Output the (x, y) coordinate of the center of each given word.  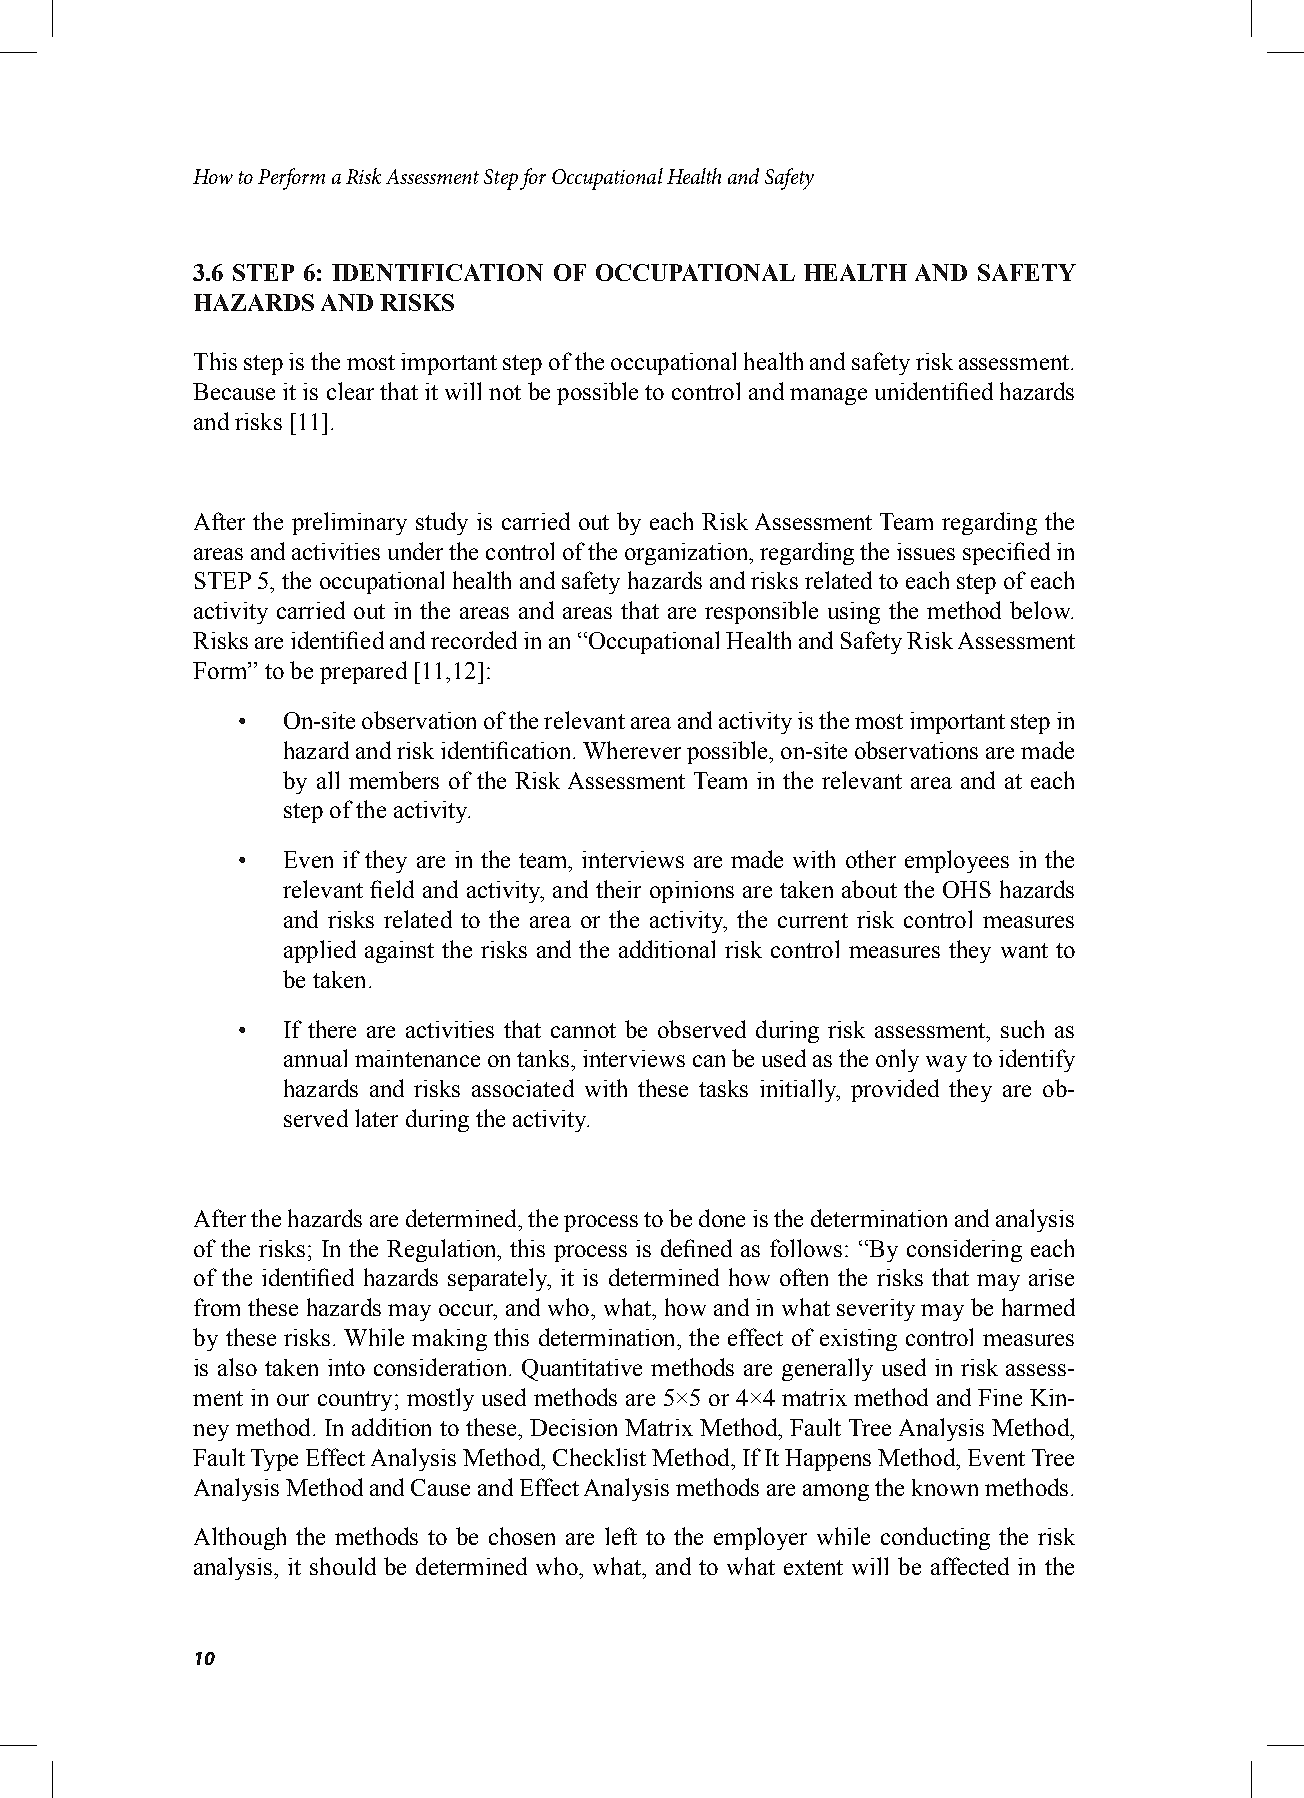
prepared (363, 672)
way (946, 1063)
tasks (723, 1088)
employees (957, 861)
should (343, 1566)
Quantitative (582, 1370)
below (1041, 610)
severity (876, 1310)
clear (350, 391)
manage (828, 396)
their (618, 889)
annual (315, 1058)
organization (687, 554)
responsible (761, 612)
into (346, 1367)
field (392, 889)
